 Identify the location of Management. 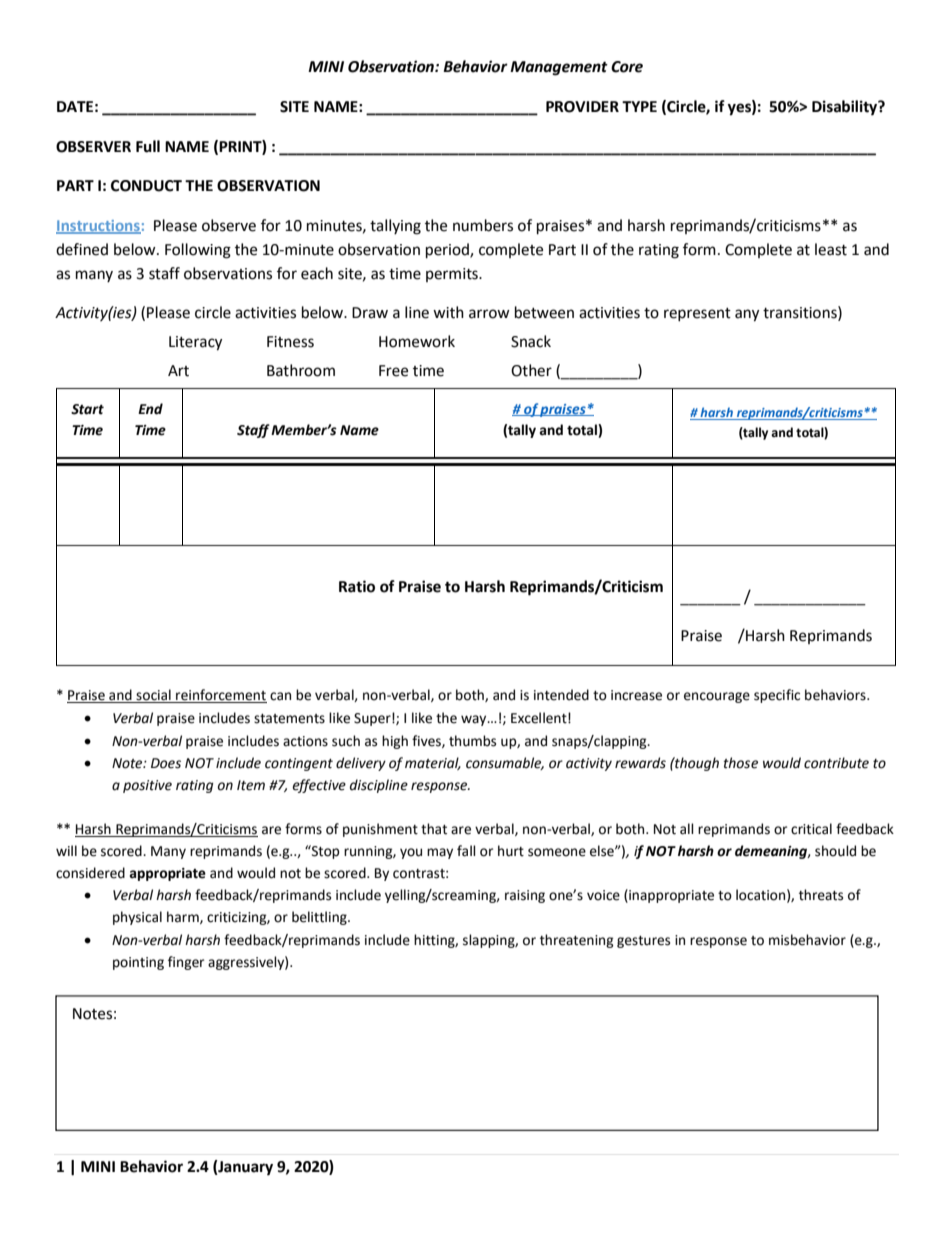
(559, 68).
